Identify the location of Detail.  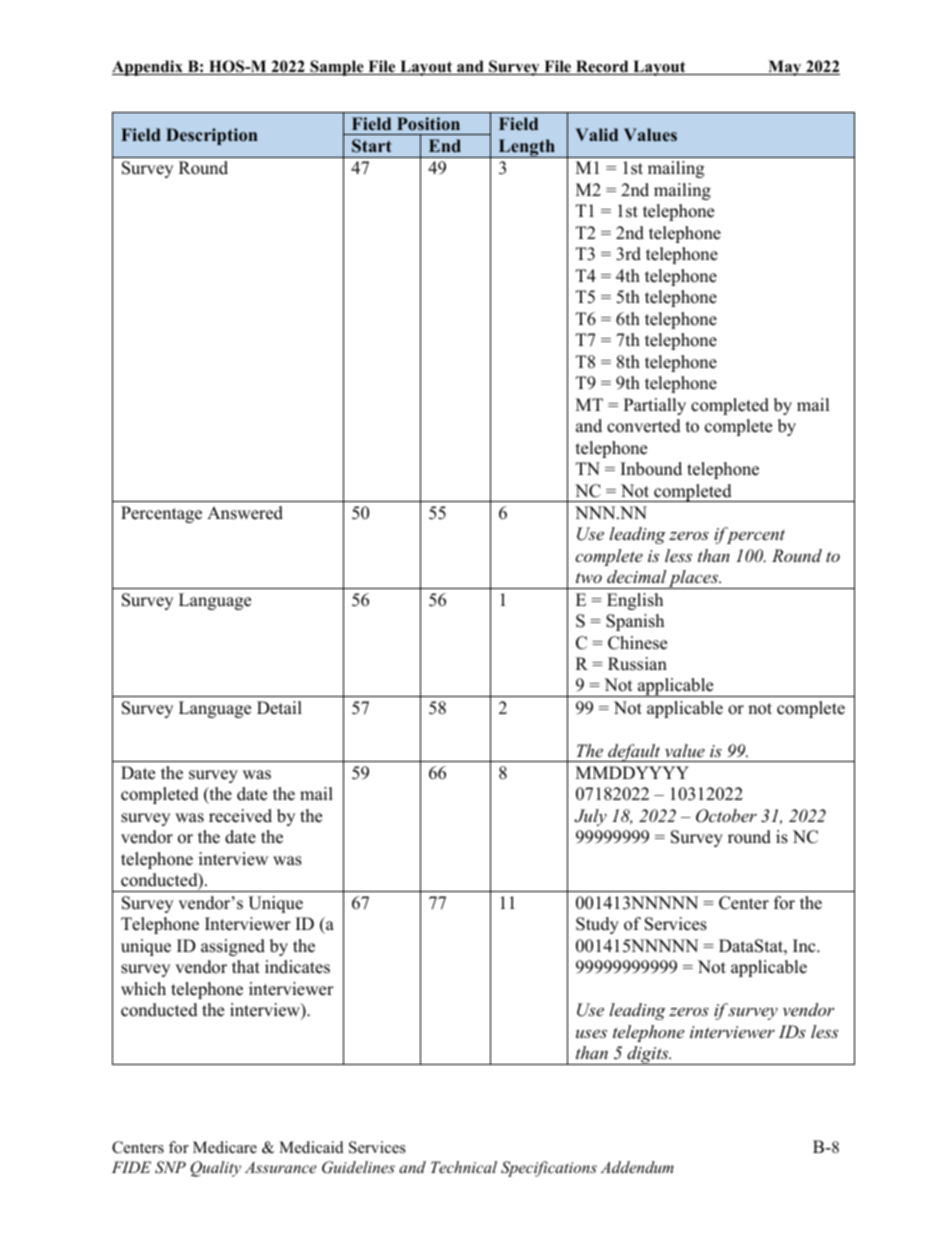
(279, 708).
